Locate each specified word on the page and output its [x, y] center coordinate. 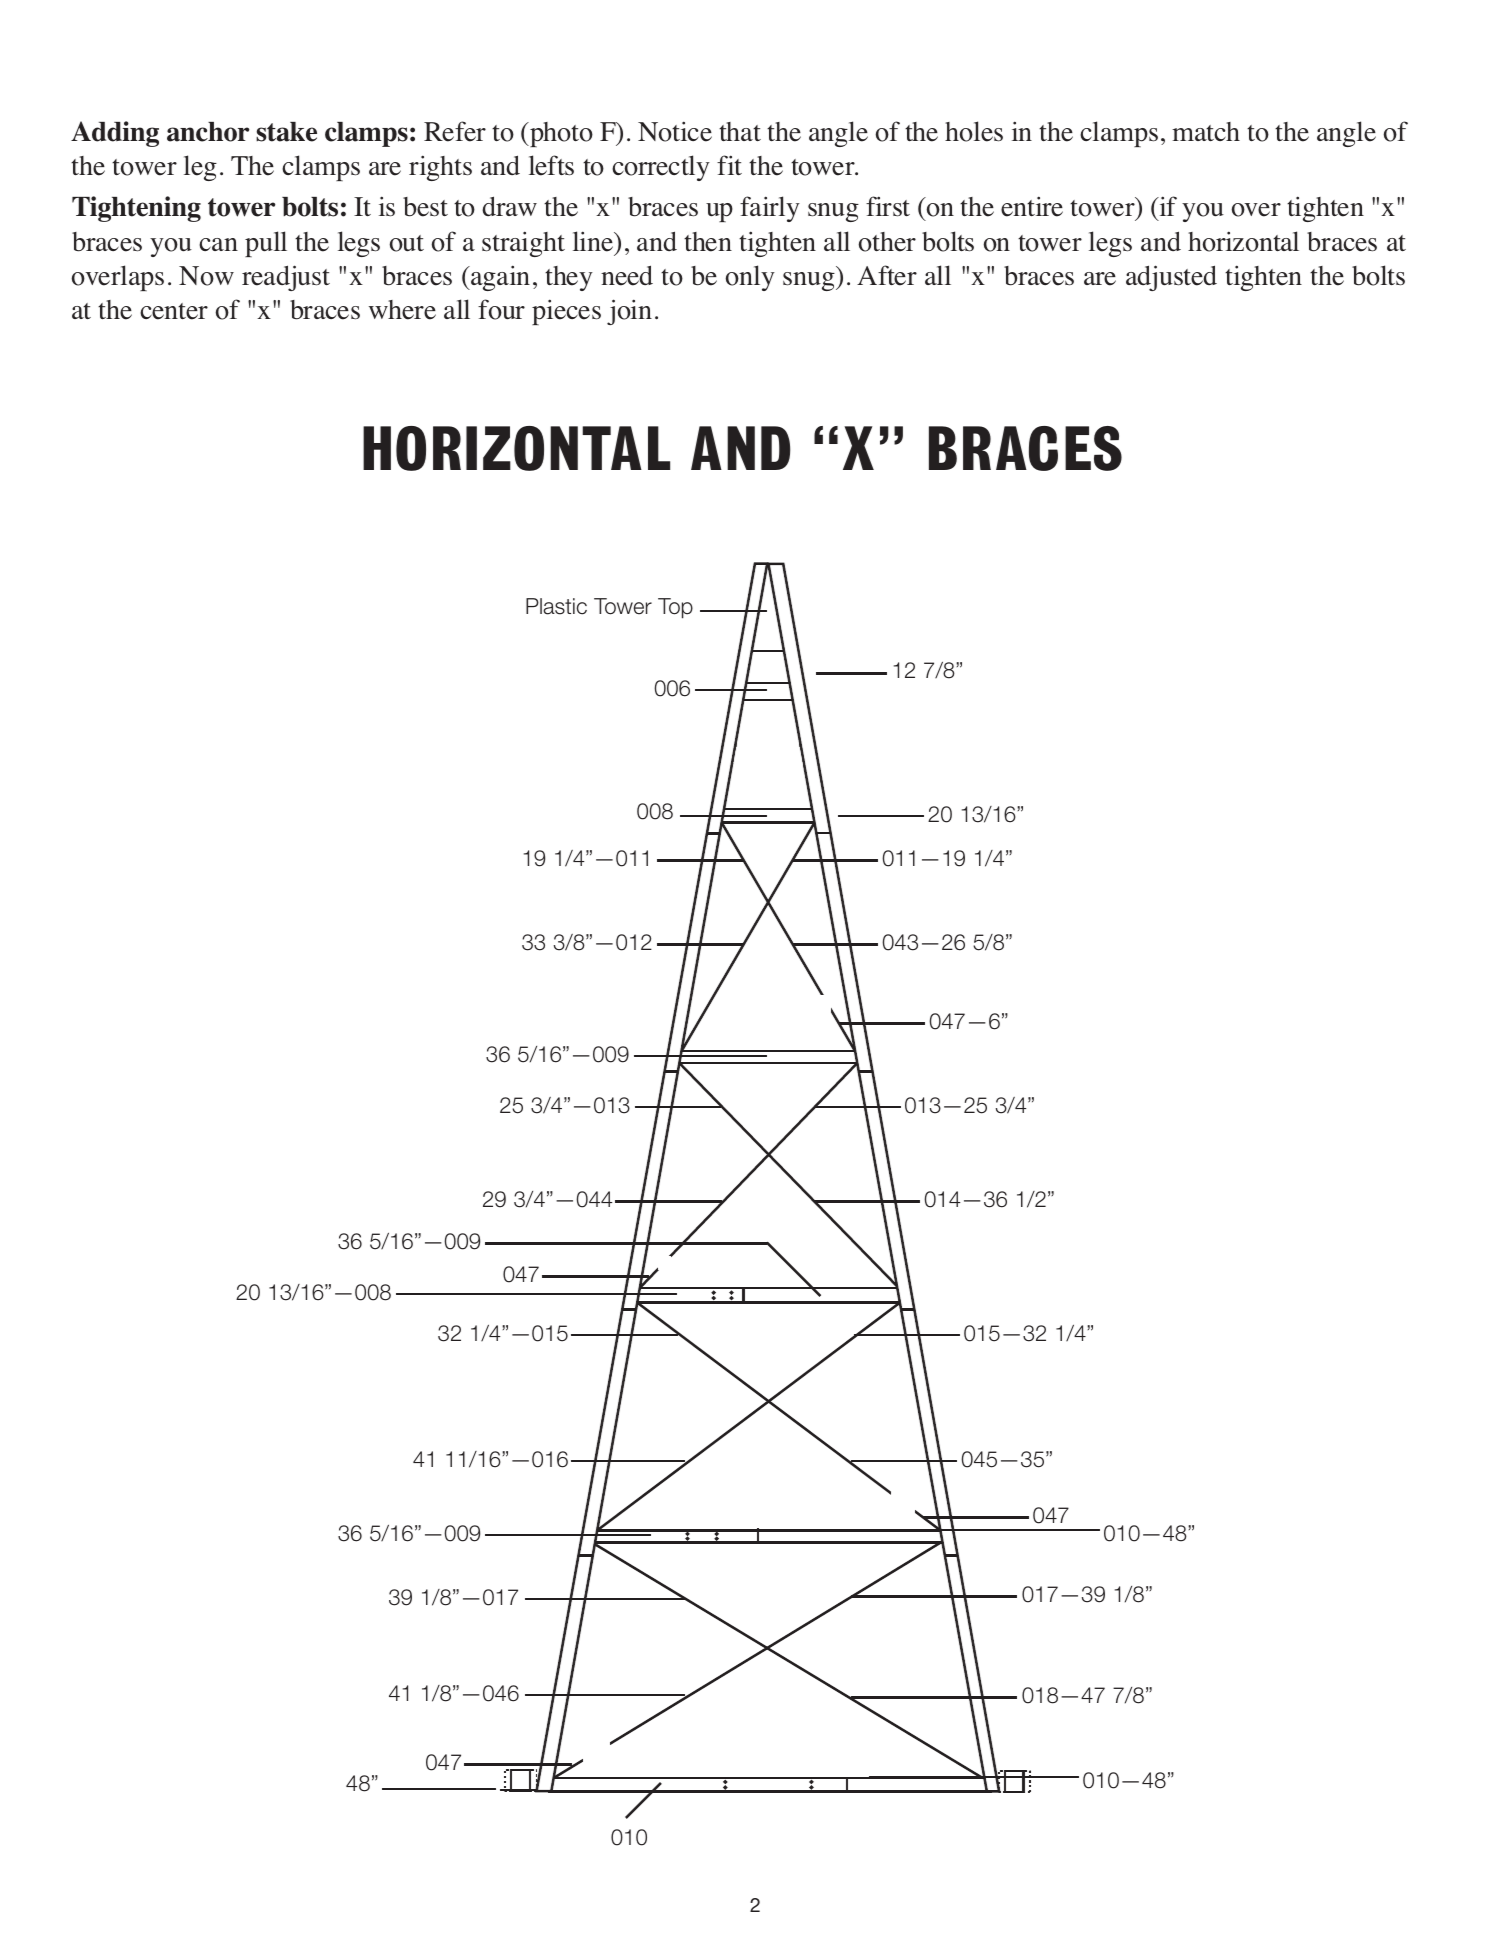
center [174, 311]
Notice [675, 131]
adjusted [1171, 278]
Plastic [556, 606]
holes [974, 131]
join [629, 312]
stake [286, 132]
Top [675, 608]
